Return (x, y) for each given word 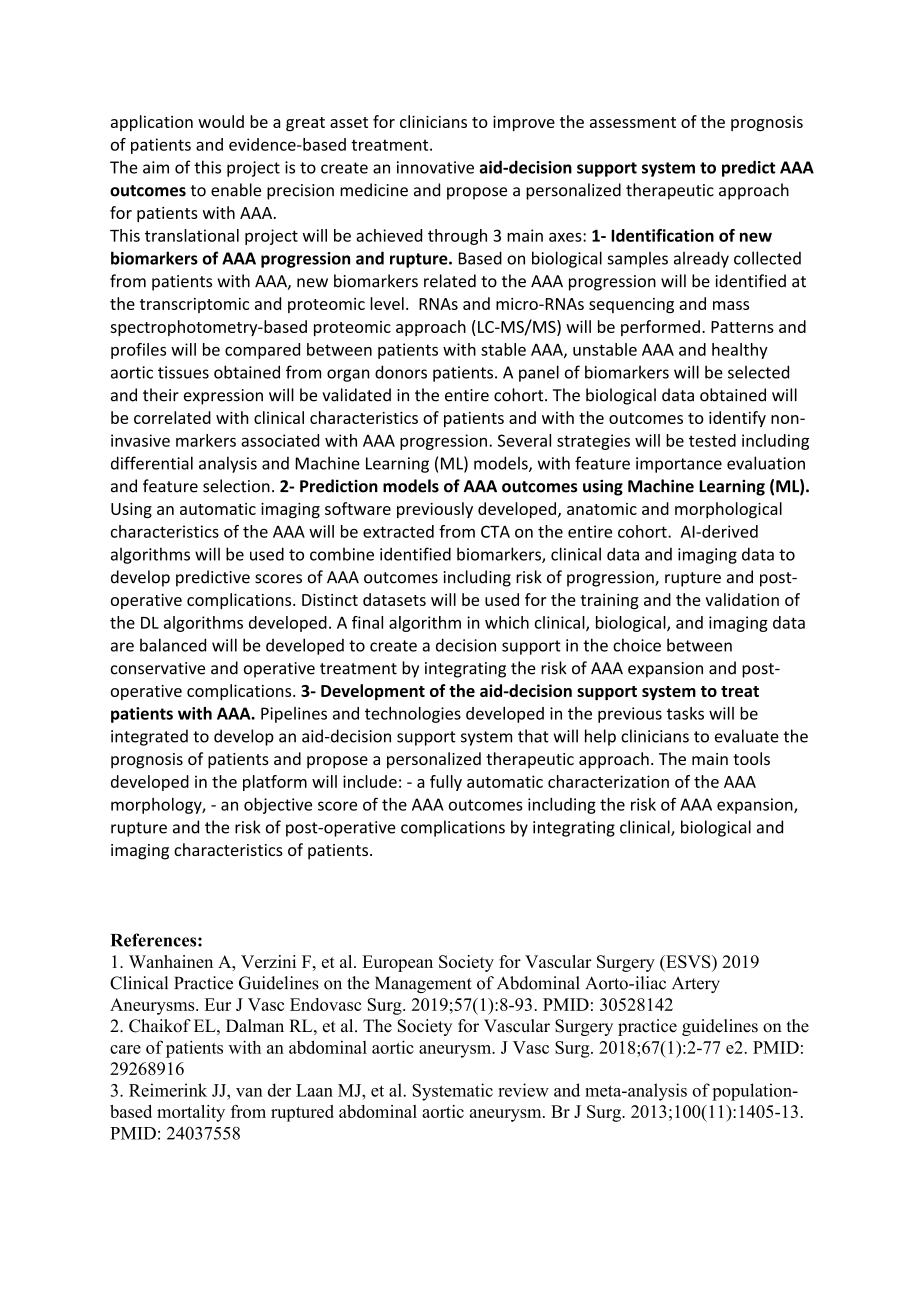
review (523, 1090)
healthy (740, 351)
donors (401, 372)
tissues (183, 372)
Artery (696, 985)
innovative (435, 167)
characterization (608, 781)
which (507, 622)
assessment (633, 122)
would (221, 121)
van (249, 1092)
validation (742, 599)
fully (446, 783)
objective (278, 806)
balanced (173, 645)
